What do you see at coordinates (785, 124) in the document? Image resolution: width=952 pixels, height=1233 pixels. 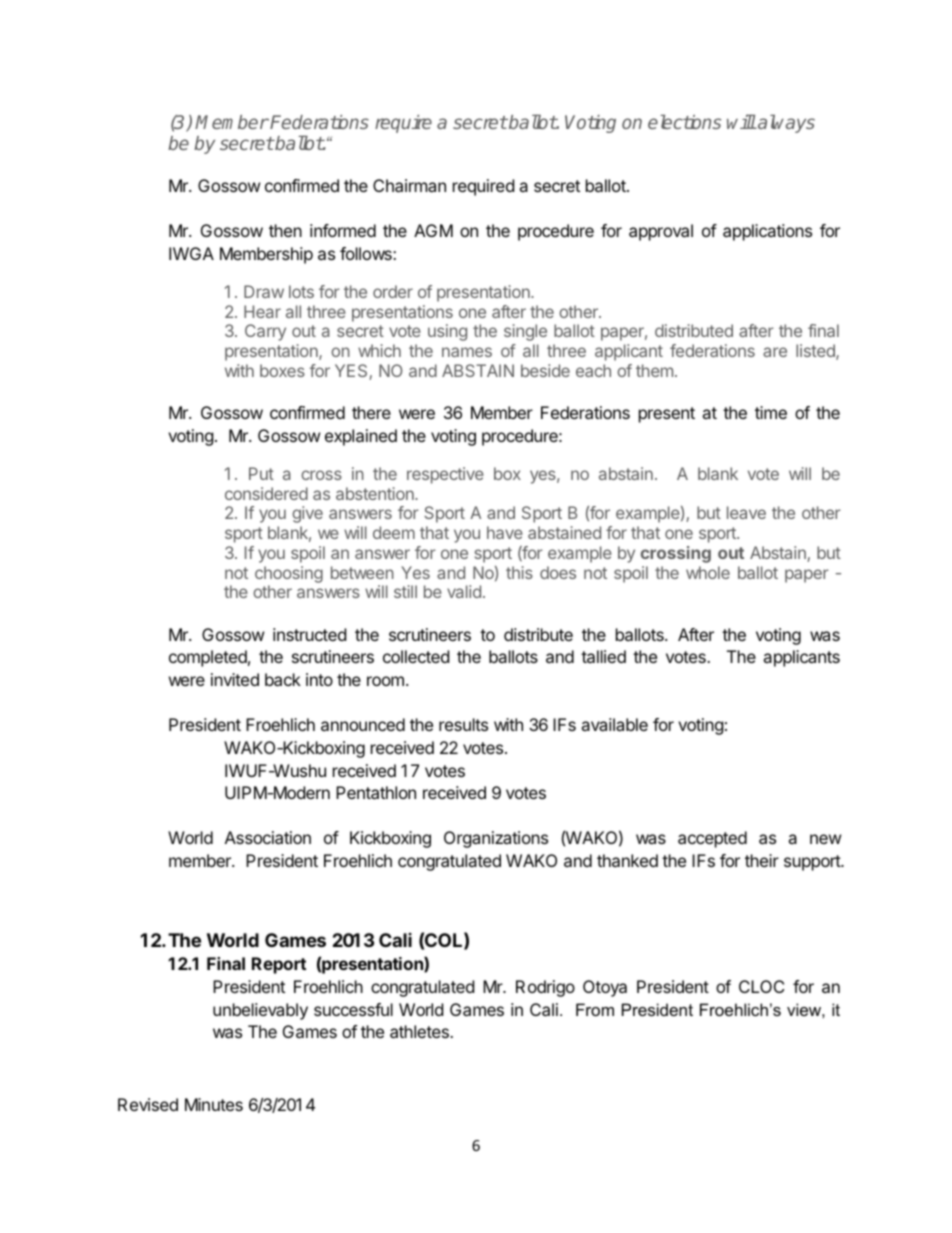 I see `always` at bounding box center [785, 124].
